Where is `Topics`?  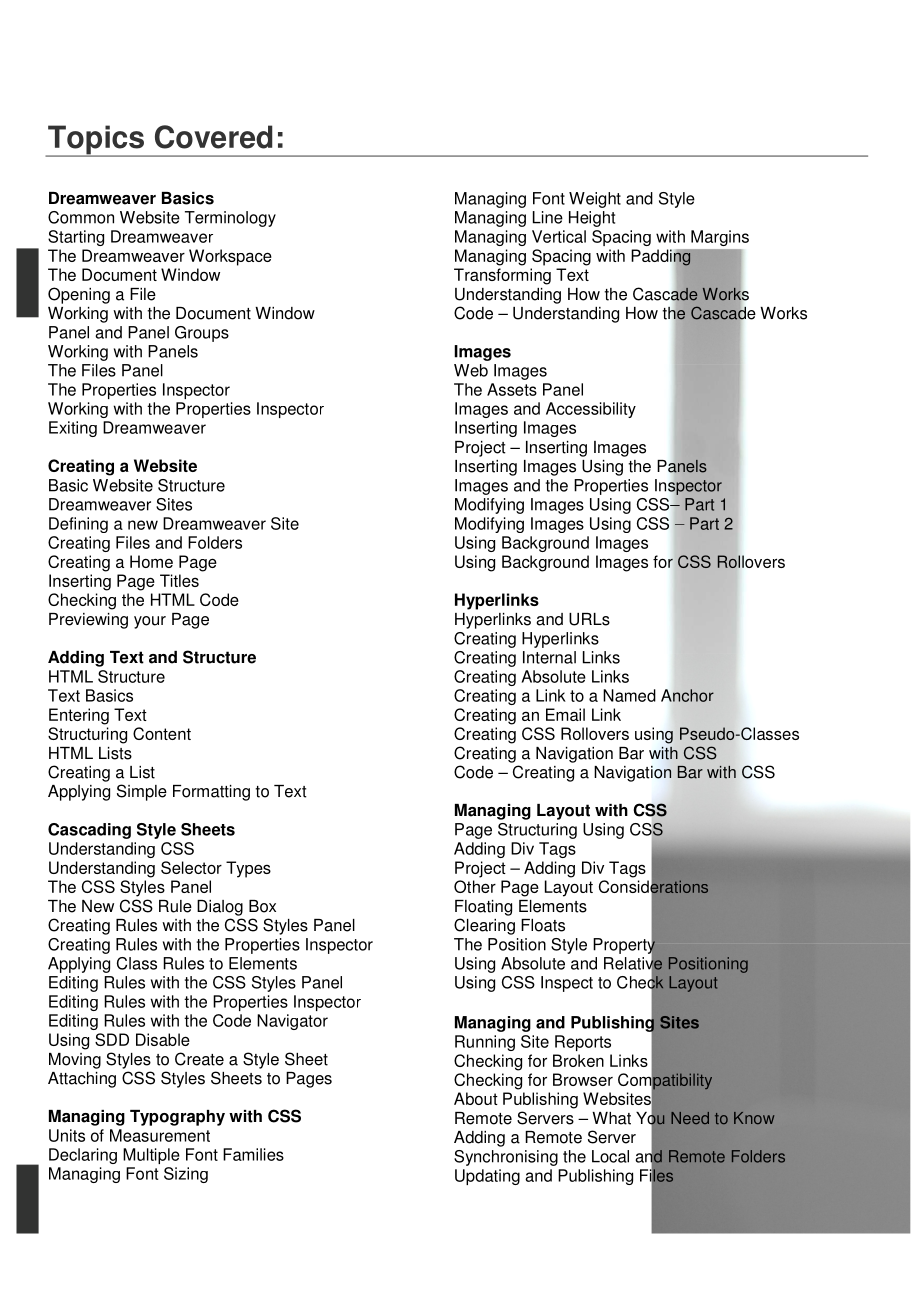
Topics is located at coordinates (96, 141).
